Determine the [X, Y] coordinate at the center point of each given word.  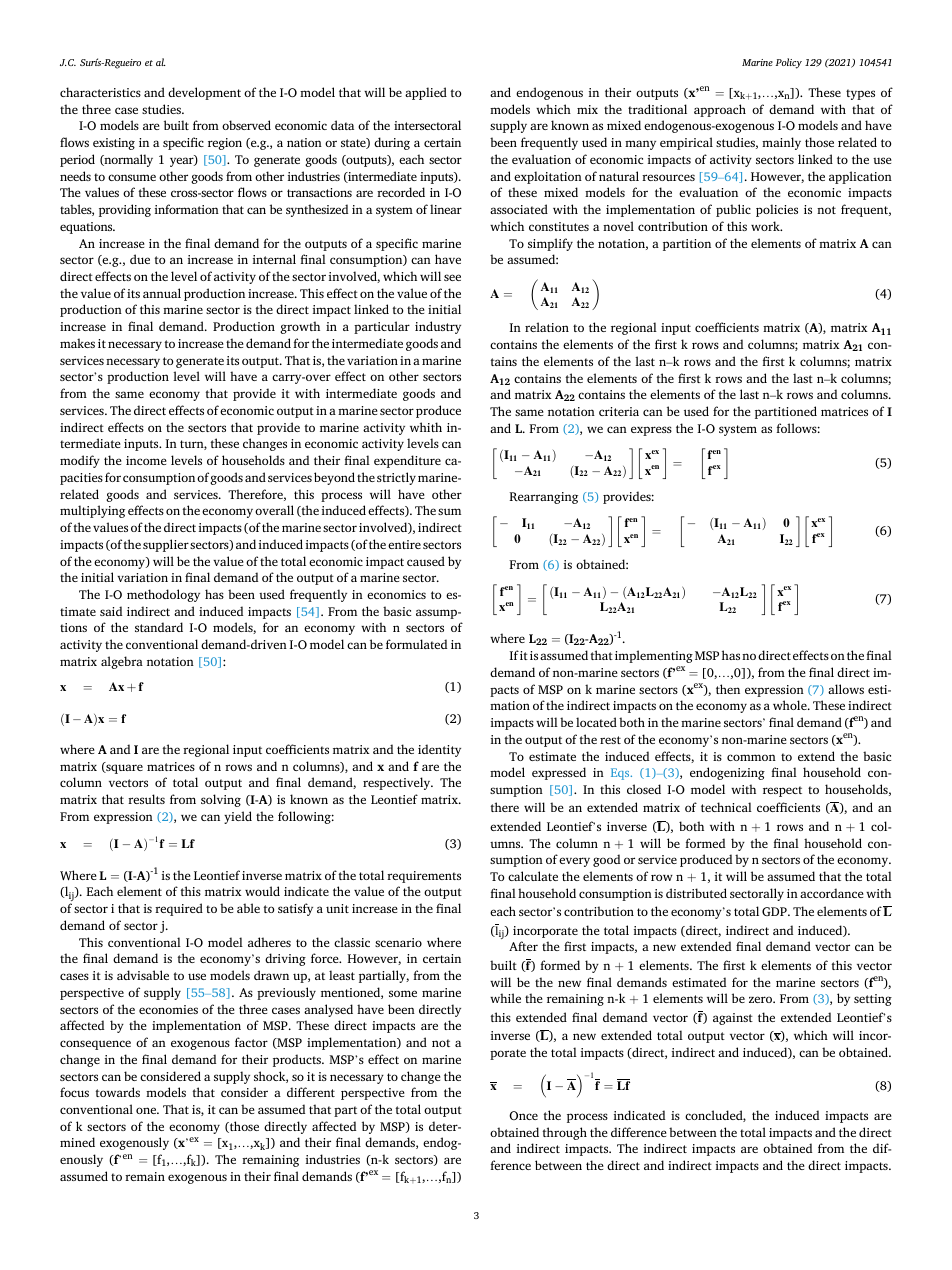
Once [523, 1115]
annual [162, 293]
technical [726, 807]
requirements [424, 877]
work [766, 226]
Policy [789, 63]
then [728, 689]
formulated [416, 644]
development [204, 93]
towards [117, 1092]
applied [426, 93]
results [146, 799]
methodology [163, 595]
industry [438, 327]
